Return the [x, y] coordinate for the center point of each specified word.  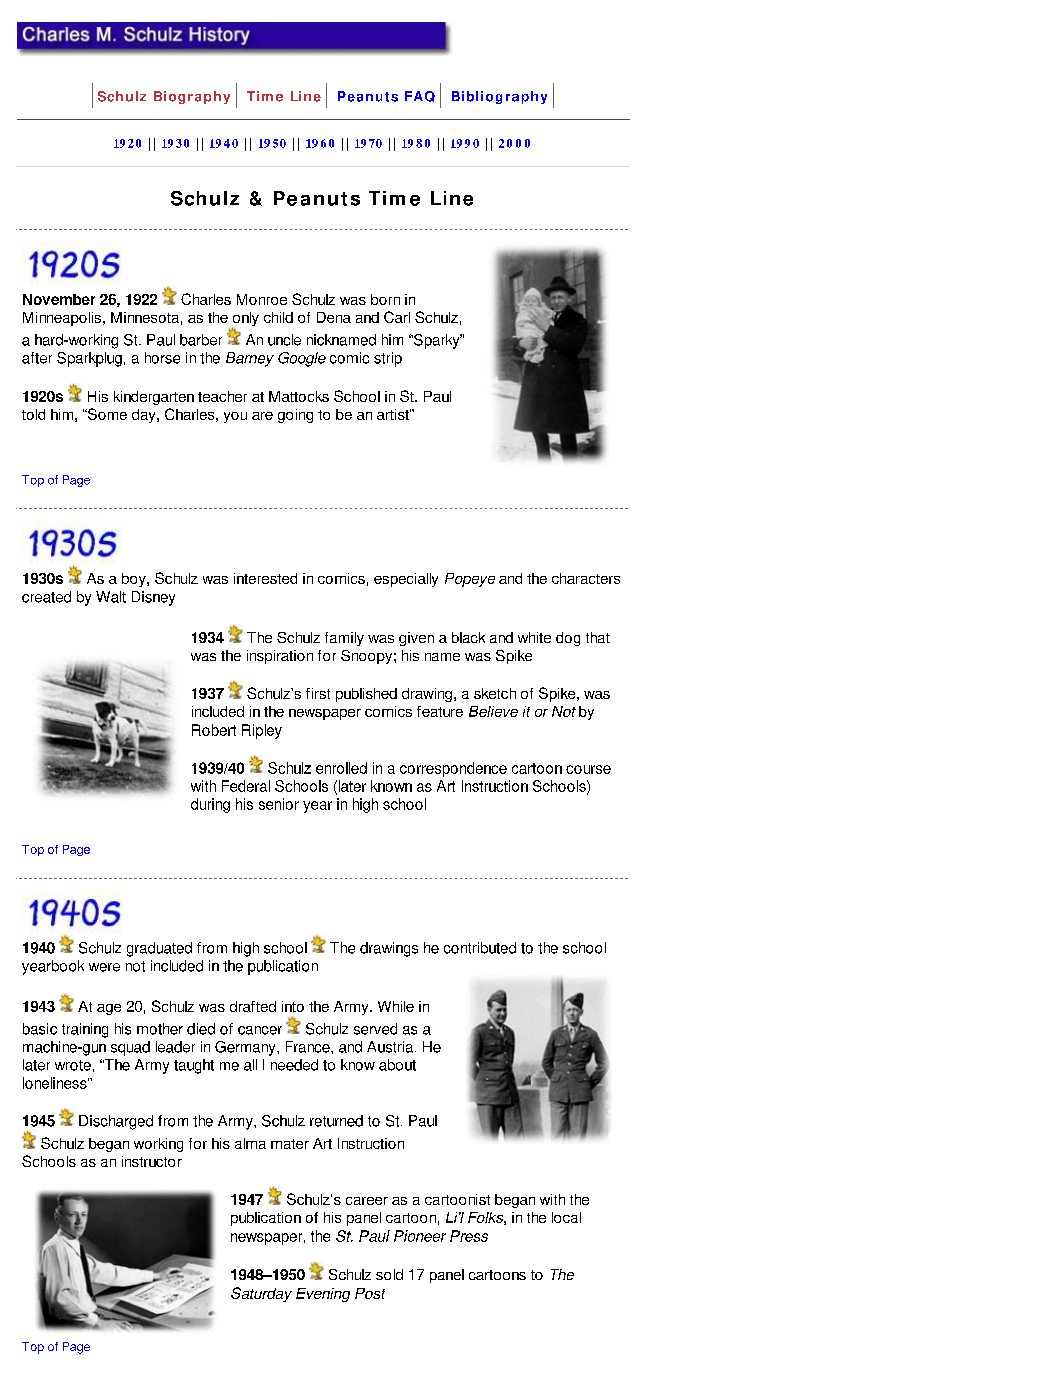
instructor [152, 1161]
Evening [323, 1295]
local [566, 1217]
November [59, 299]
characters [586, 578]
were [104, 967]
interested [265, 578]
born [385, 299]
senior [279, 804]
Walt [111, 597]
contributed [480, 948]
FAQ [420, 96]
